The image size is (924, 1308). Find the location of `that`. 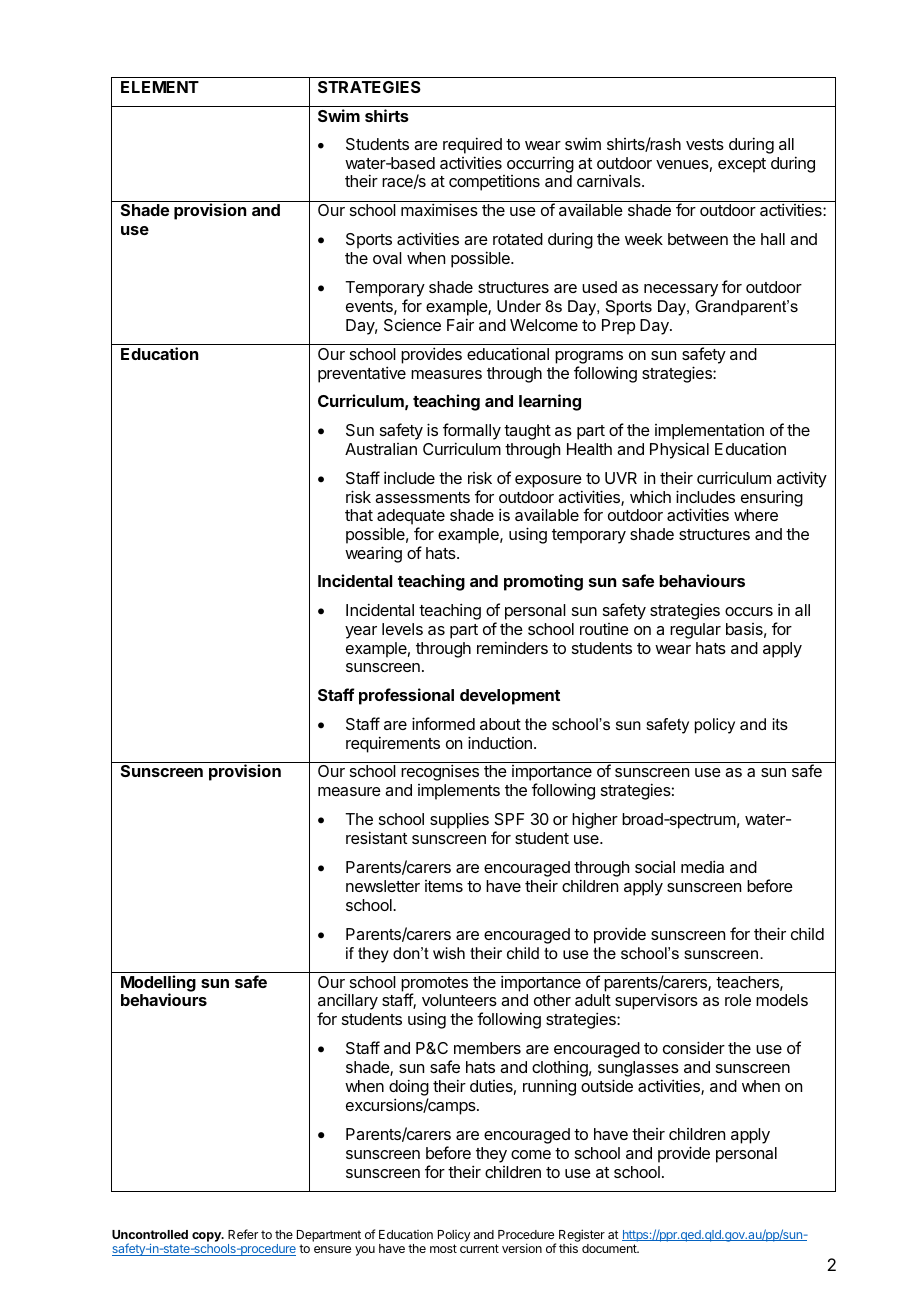

that is located at coordinates (359, 515).
